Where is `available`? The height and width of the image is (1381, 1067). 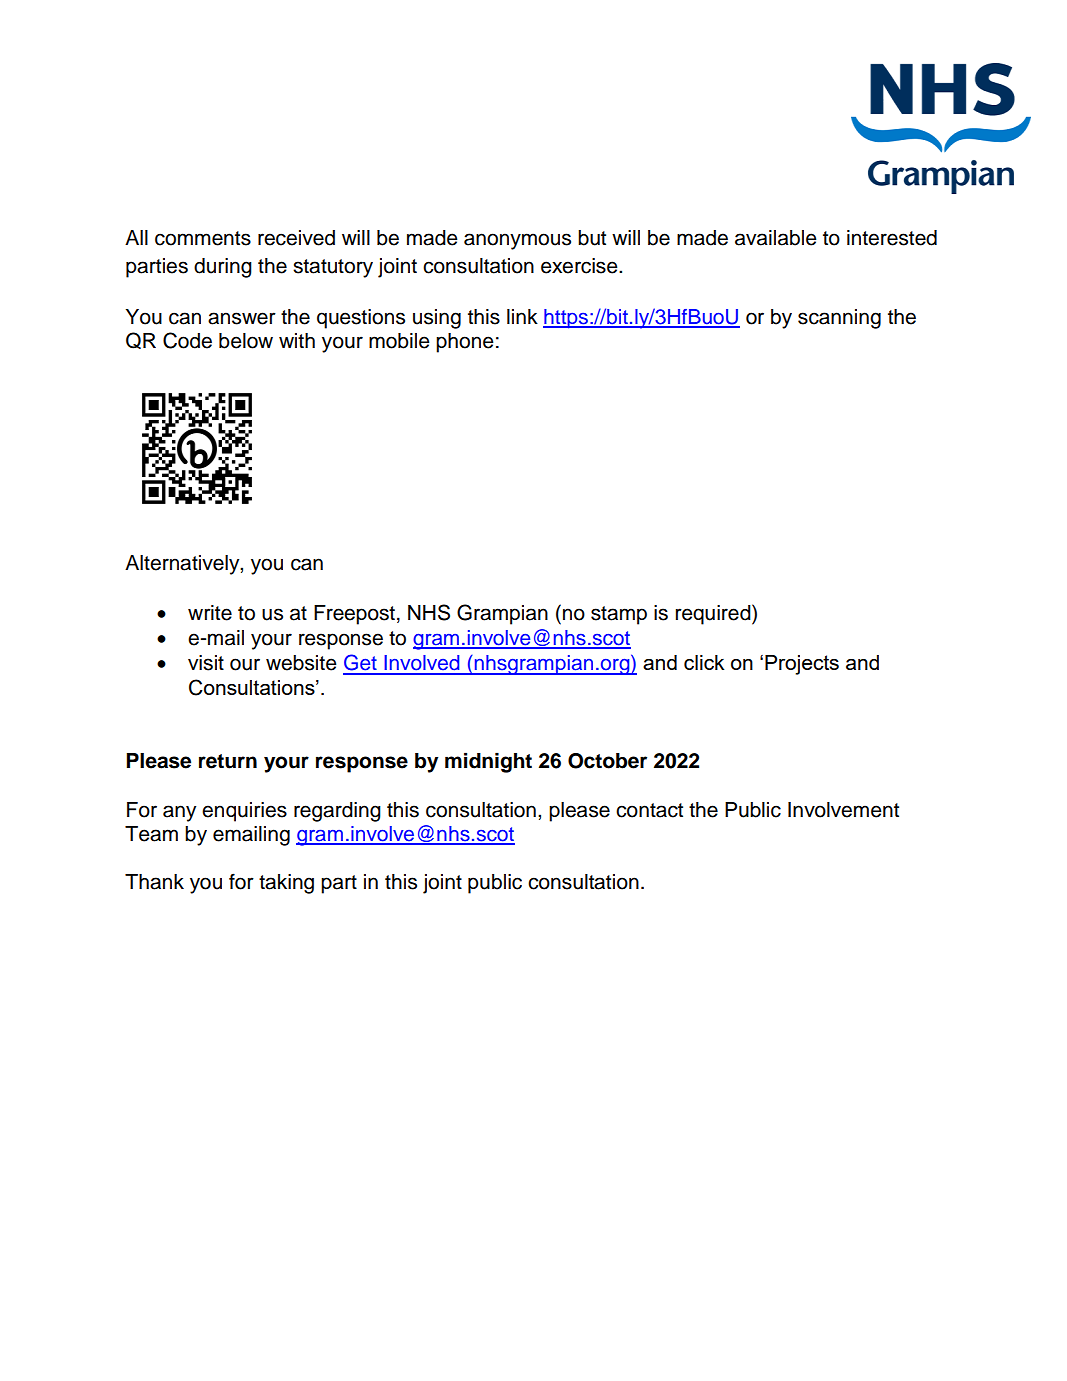 available is located at coordinates (776, 238).
